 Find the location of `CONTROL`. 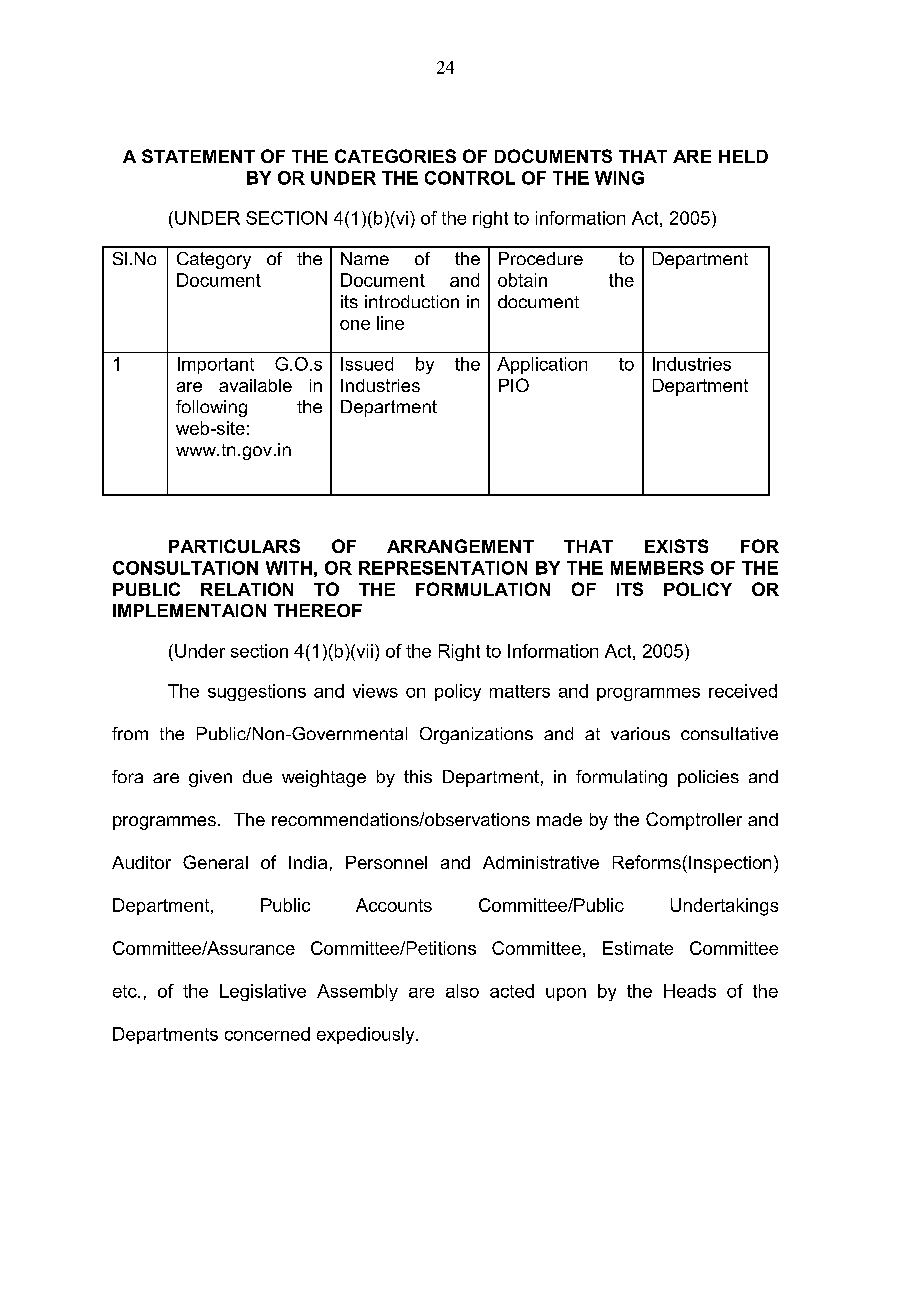

CONTROL is located at coordinates (470, 178).
